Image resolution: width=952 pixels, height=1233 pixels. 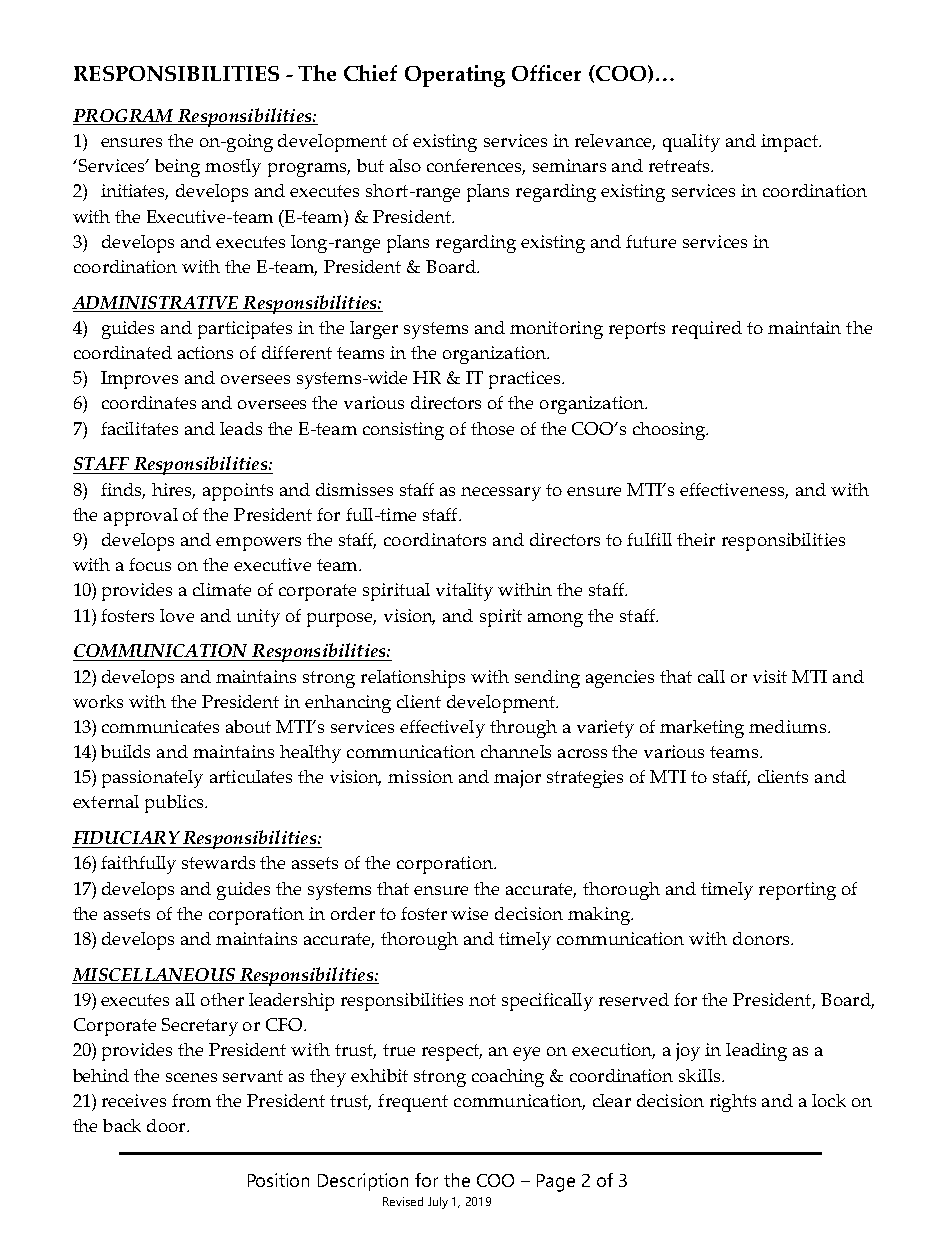 What do you see at coordinates (762, 938) in the screenshot?
I see `donors` at bounding box center [762, 938].
